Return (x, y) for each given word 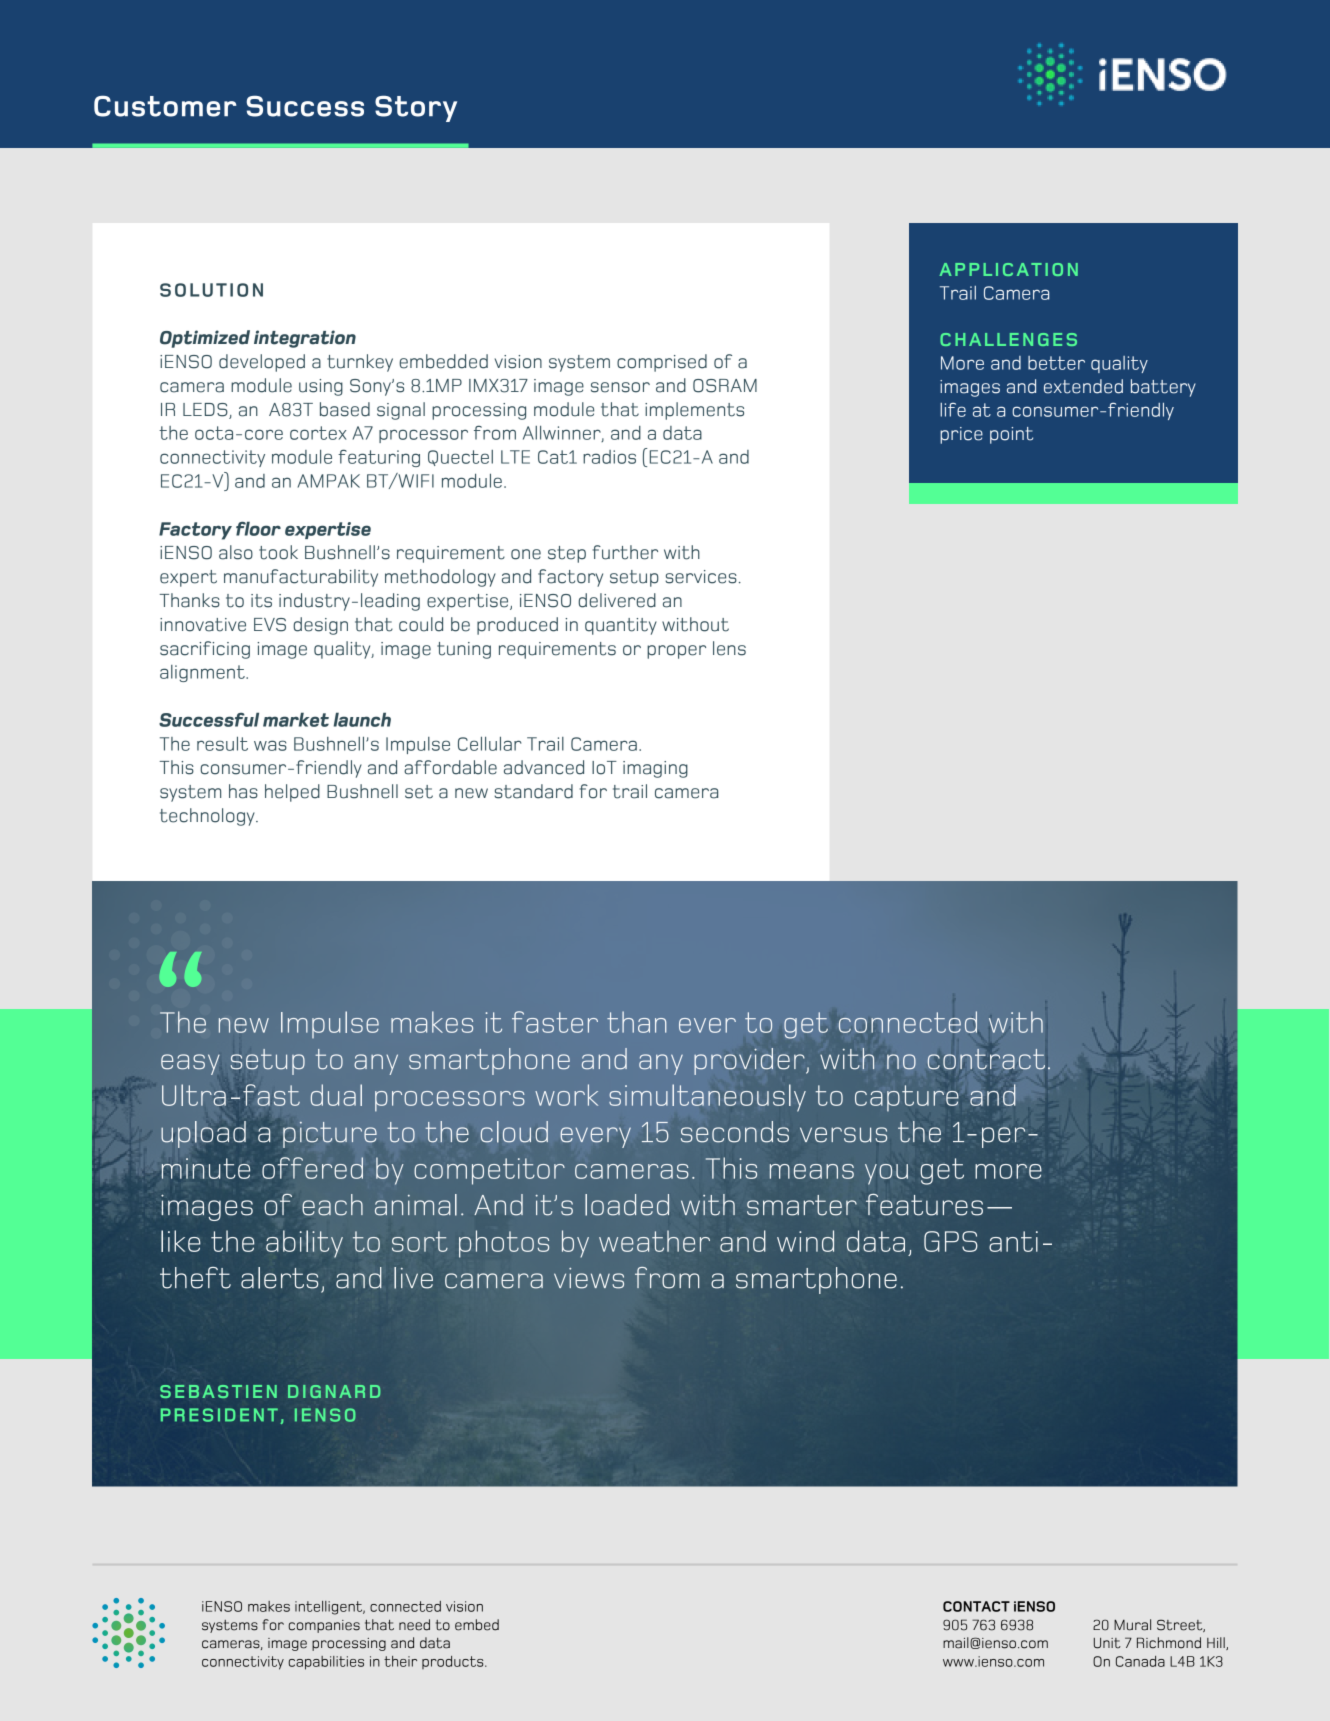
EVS (270, 625)
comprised (662, 363)
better (1056, 363)
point (1011, 435)
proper (676, 652)
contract (986, 1059)
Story (416, 109)
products (454, 1662)
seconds (735, 1132)
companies (324, 1626)
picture (329, 1135)
